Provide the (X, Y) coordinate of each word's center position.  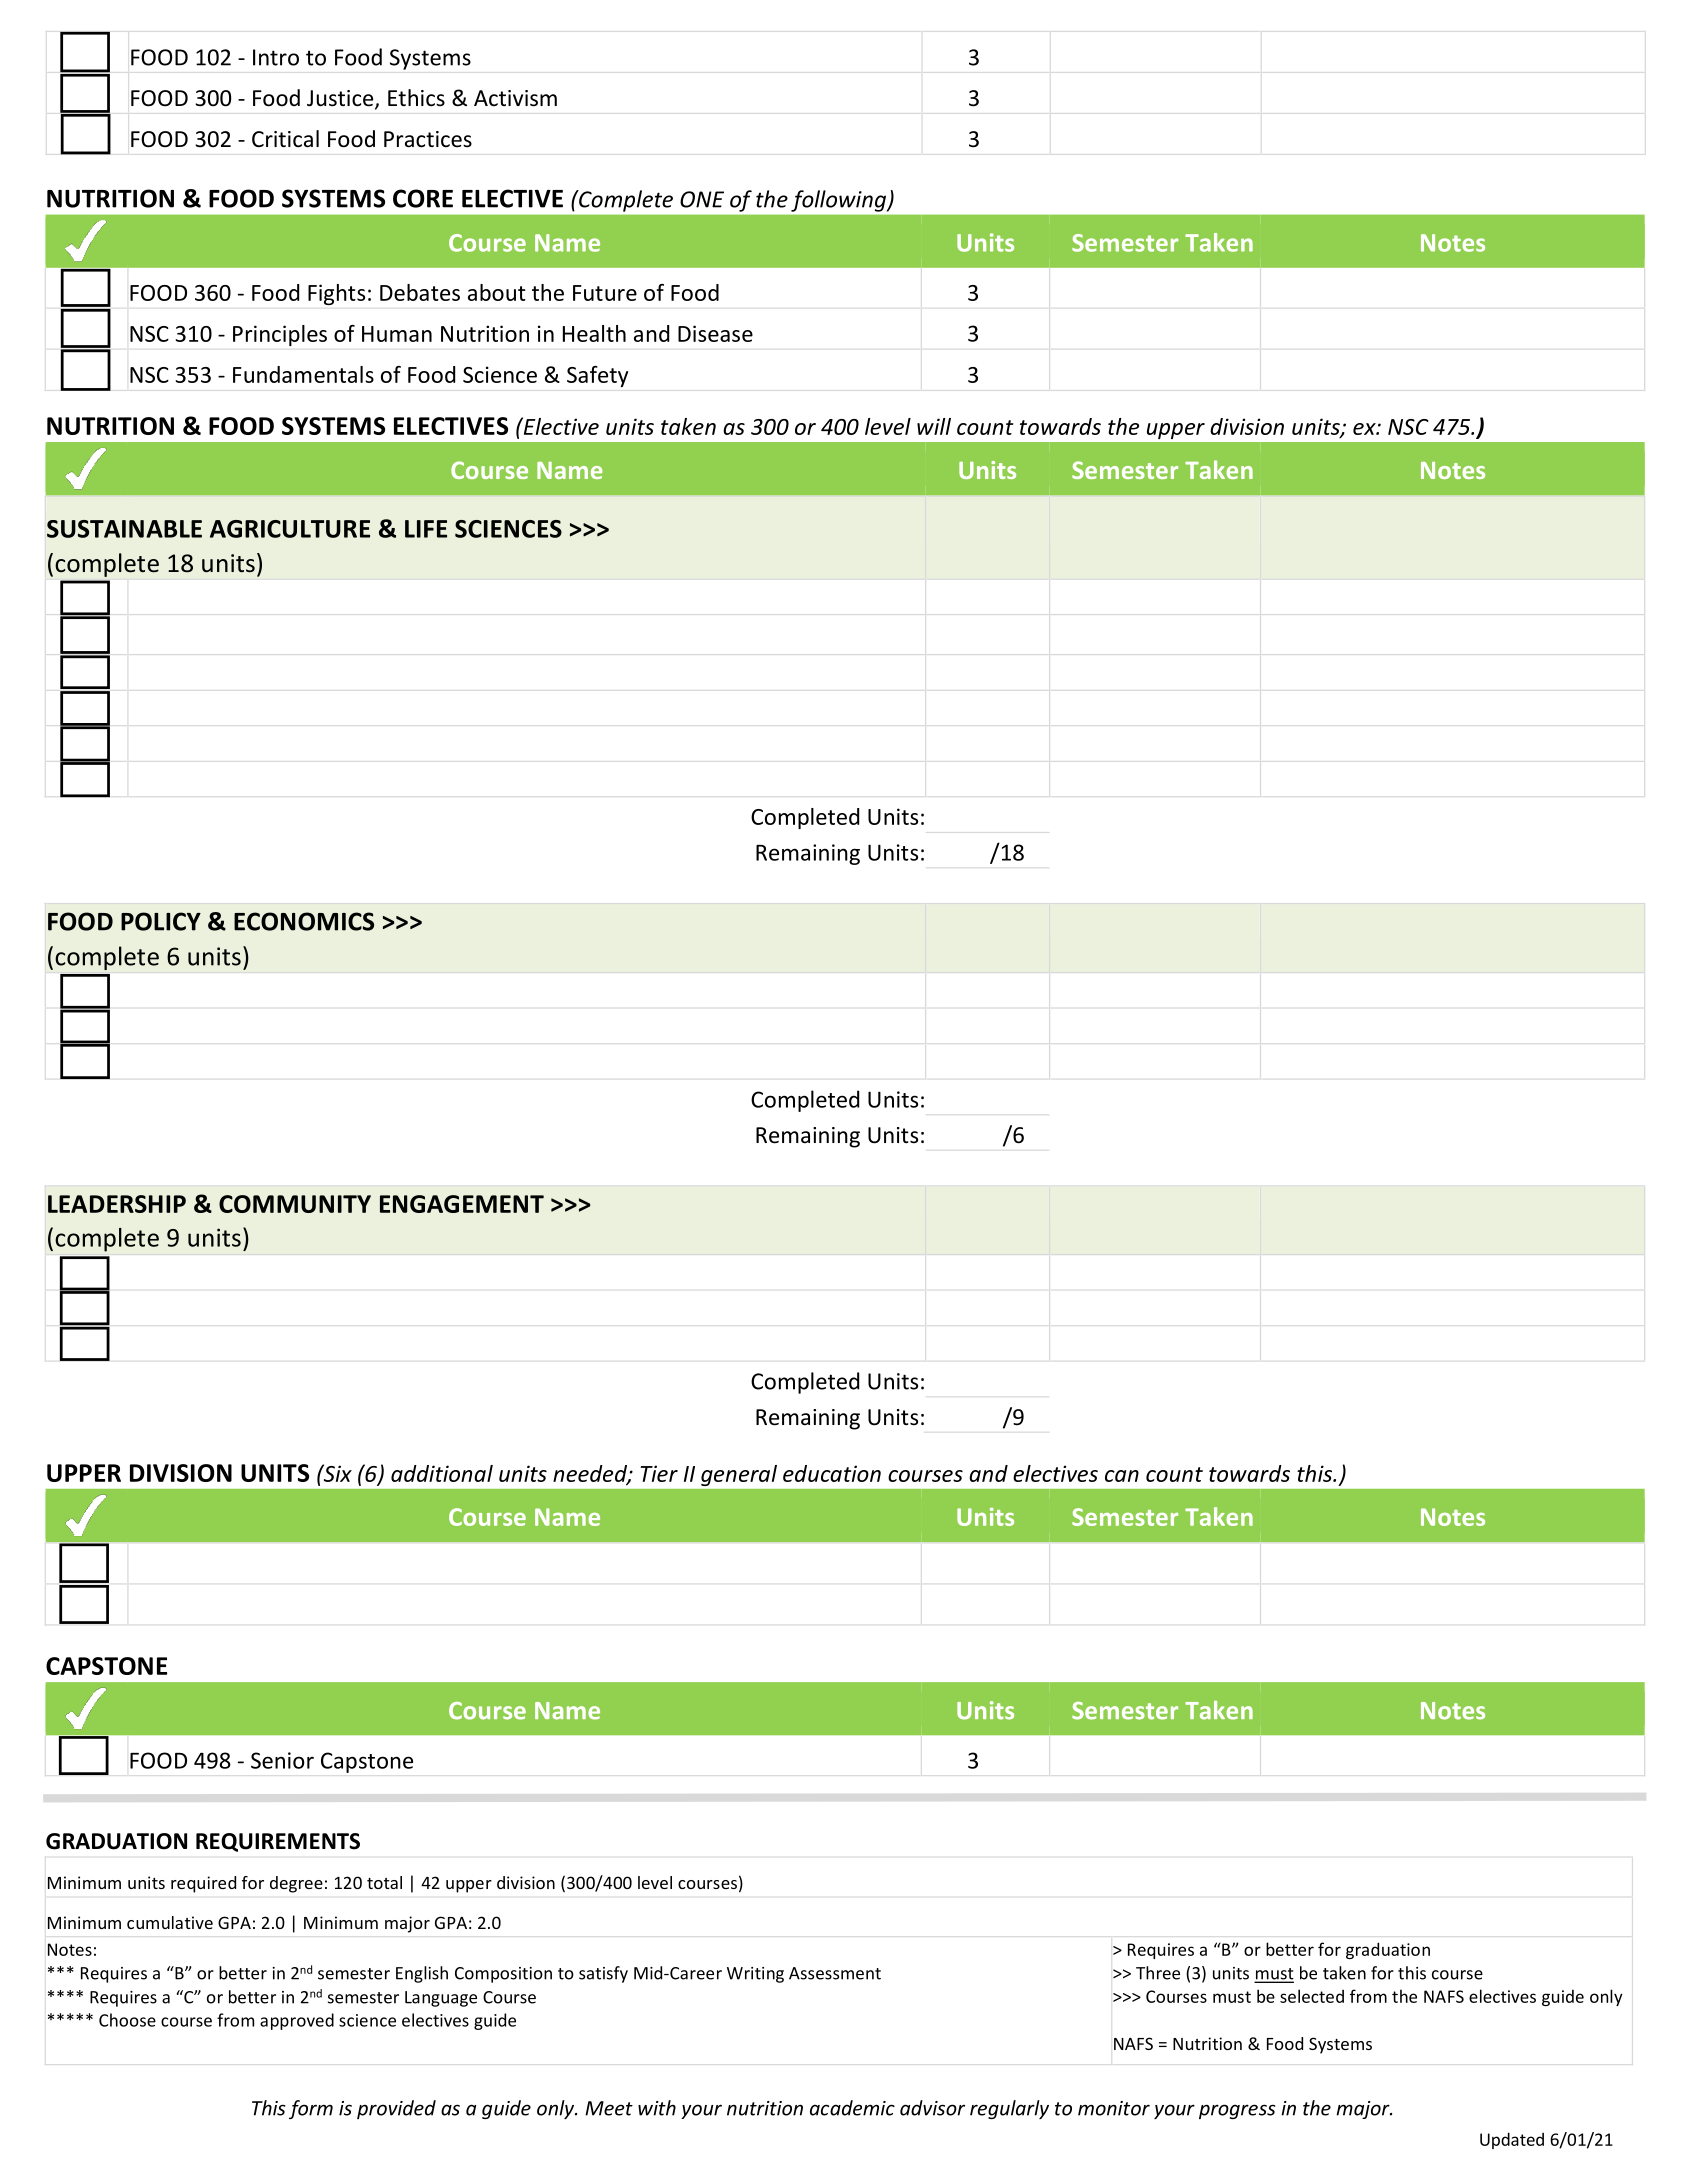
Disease (715, 333)
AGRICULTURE (290, 529)
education (832, 1473)
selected (1312, 1996)
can (1122, 1476)
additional (442, 1473)
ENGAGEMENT (462, 1204)
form (311, 2109)
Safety (597, 376)
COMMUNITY (295, 1204)
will (934, 426)
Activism (515, 98)
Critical (285, 139)
